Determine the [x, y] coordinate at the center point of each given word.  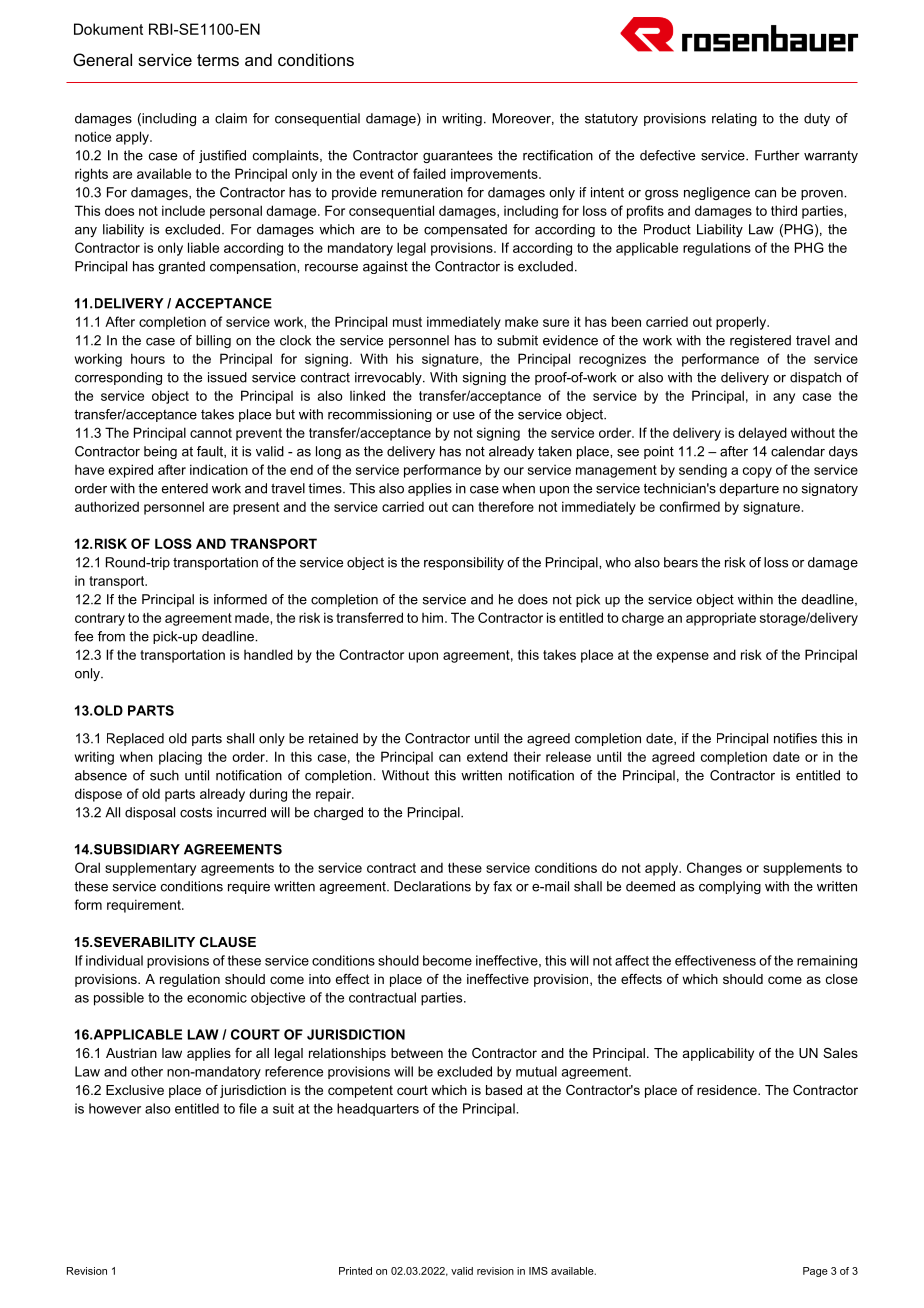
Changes [714, 869]
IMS [538, 1271]
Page [815, 1272]
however [115, 1108]
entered [184, 488]
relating [734, 119]
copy [757, 472]
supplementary [150, 869]
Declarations [432, 886]
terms [218, 60]
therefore [506, 506]
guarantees [458, 156]
